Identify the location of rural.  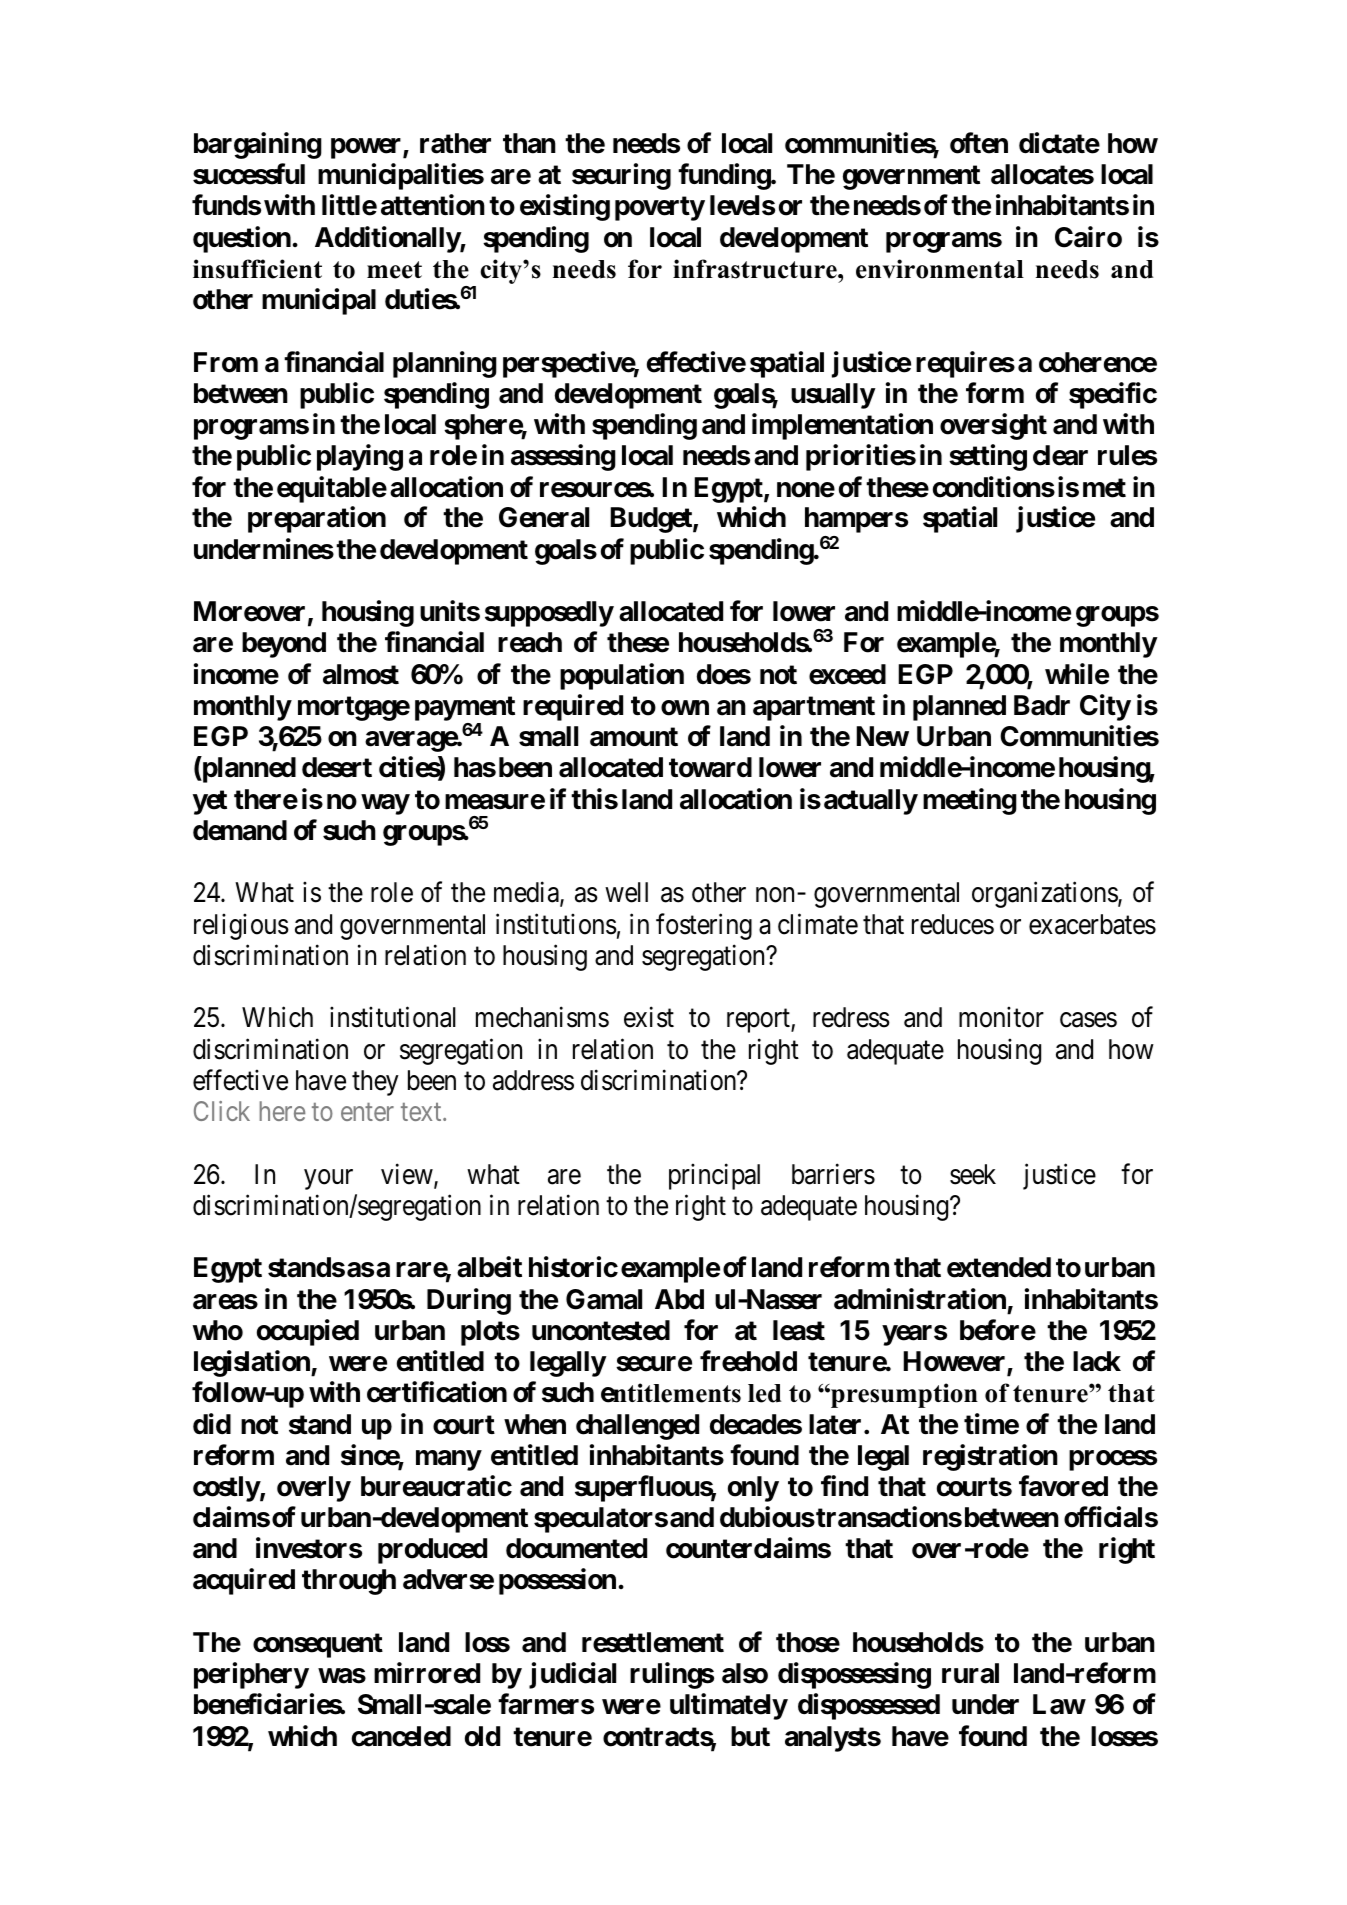
(970, 1673).
